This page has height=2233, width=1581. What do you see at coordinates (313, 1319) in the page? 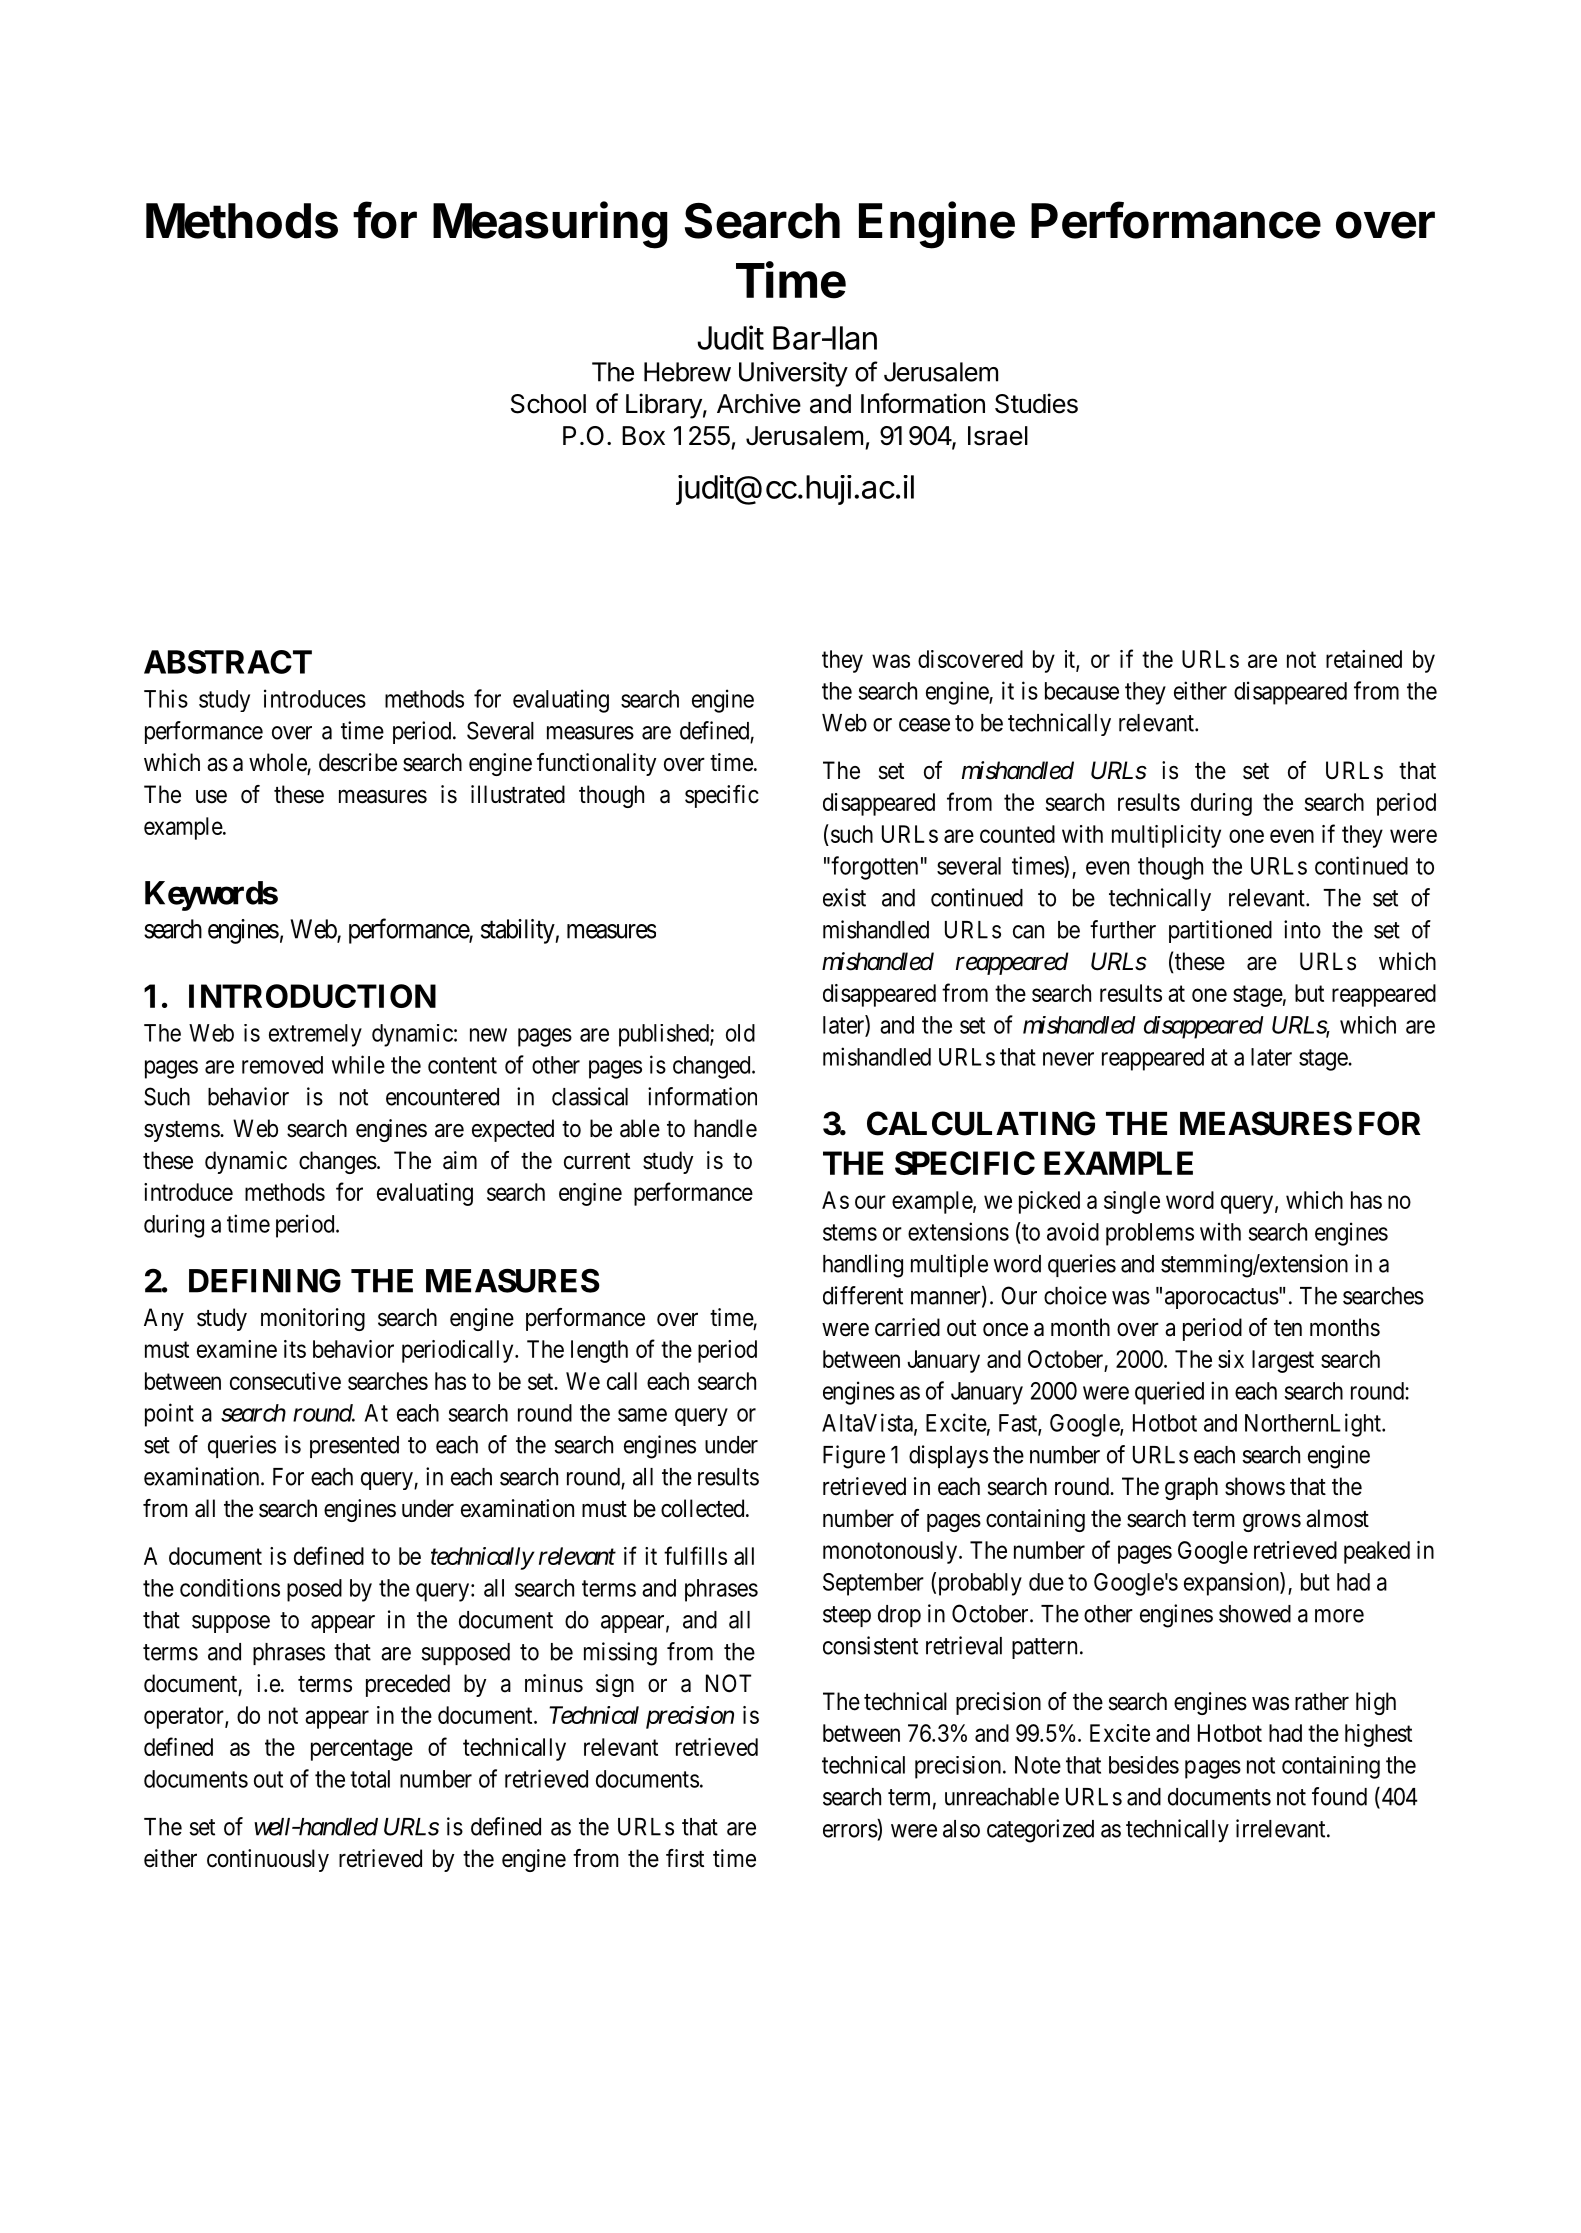
I see `monitoring` at bounding box center [313, 1319].
